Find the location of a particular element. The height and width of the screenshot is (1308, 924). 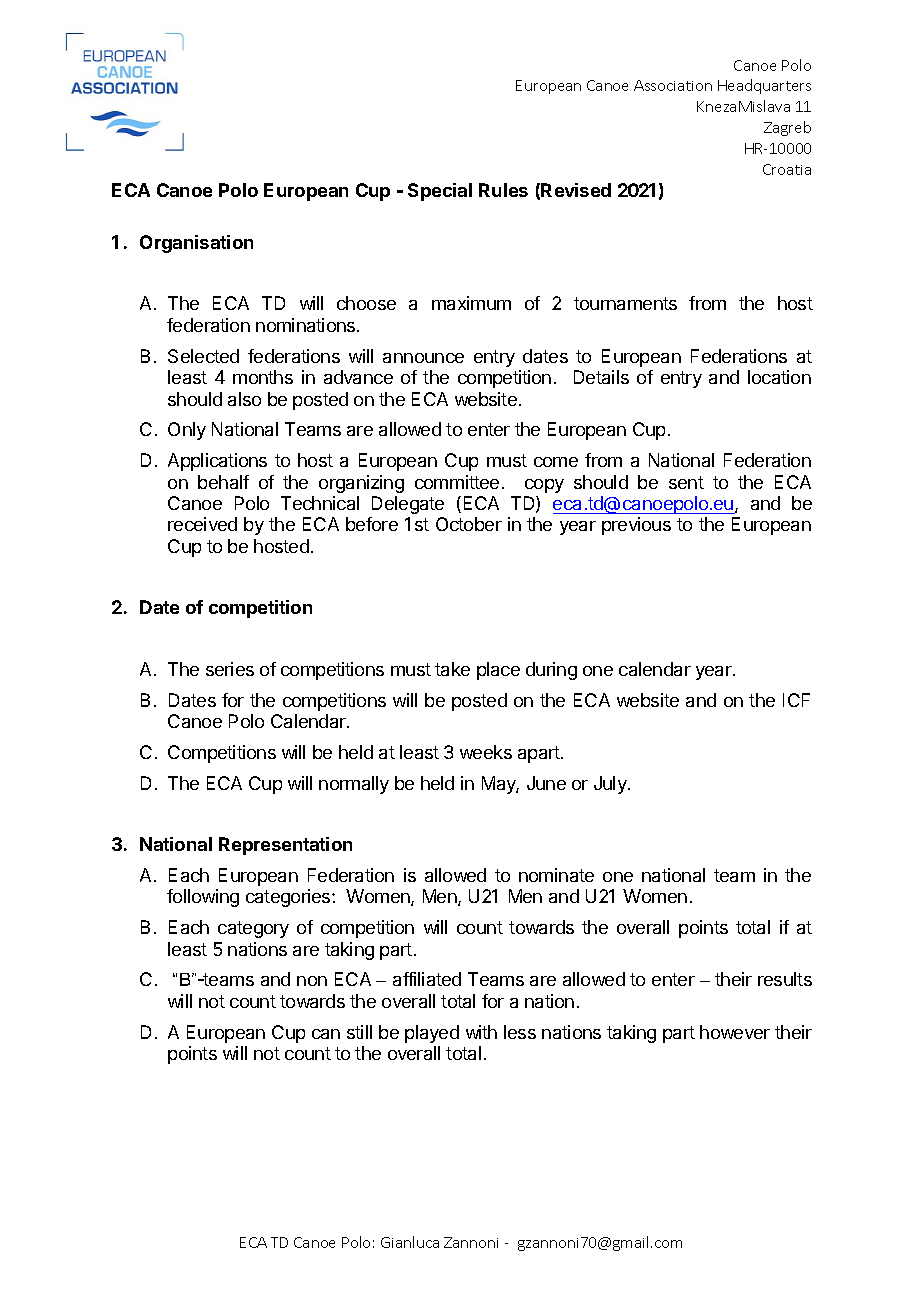

Gianluca is located at coordinates (410, 1242).
